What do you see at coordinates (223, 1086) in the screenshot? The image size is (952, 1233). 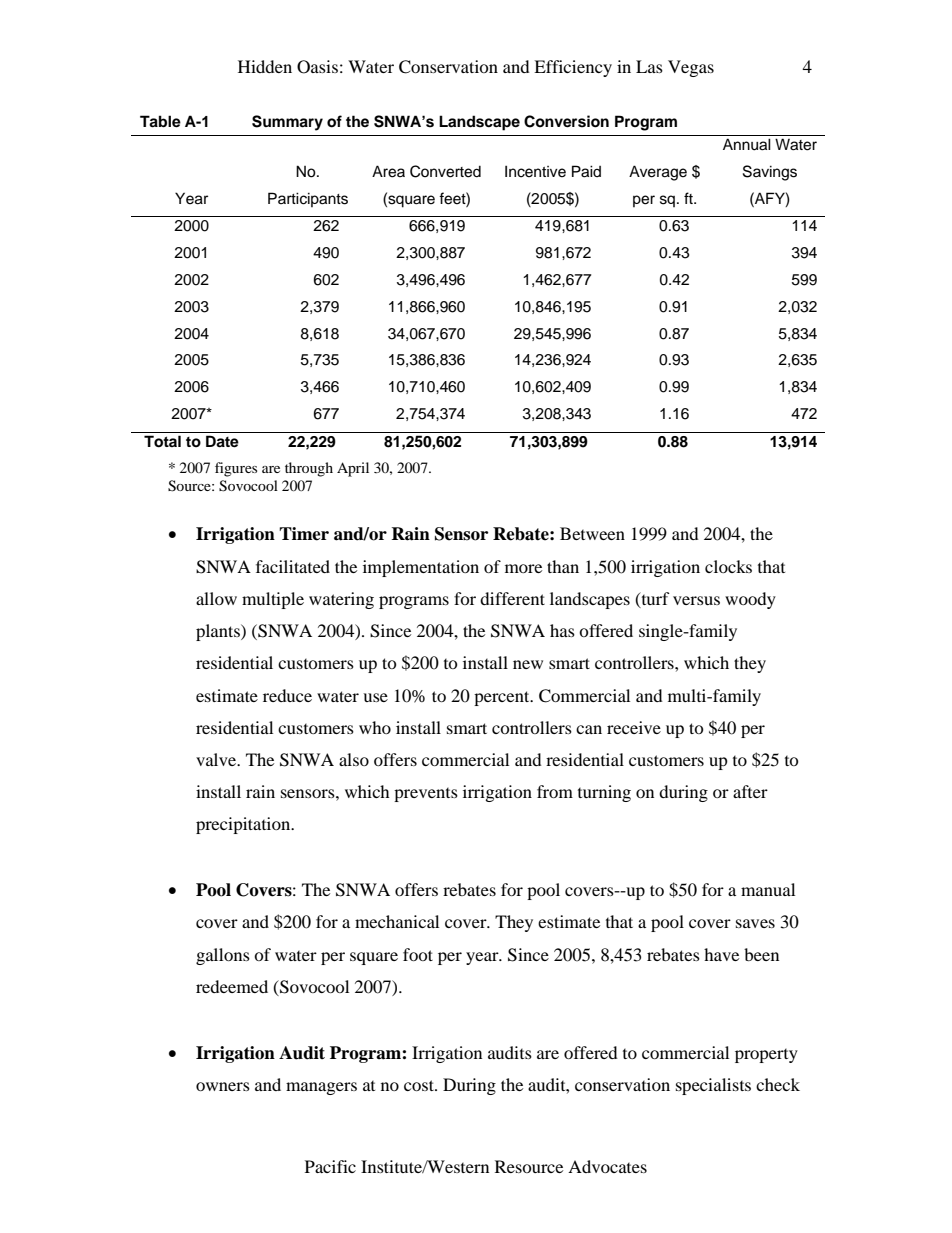 I see `owners` at bounding box center [223, 1086].
